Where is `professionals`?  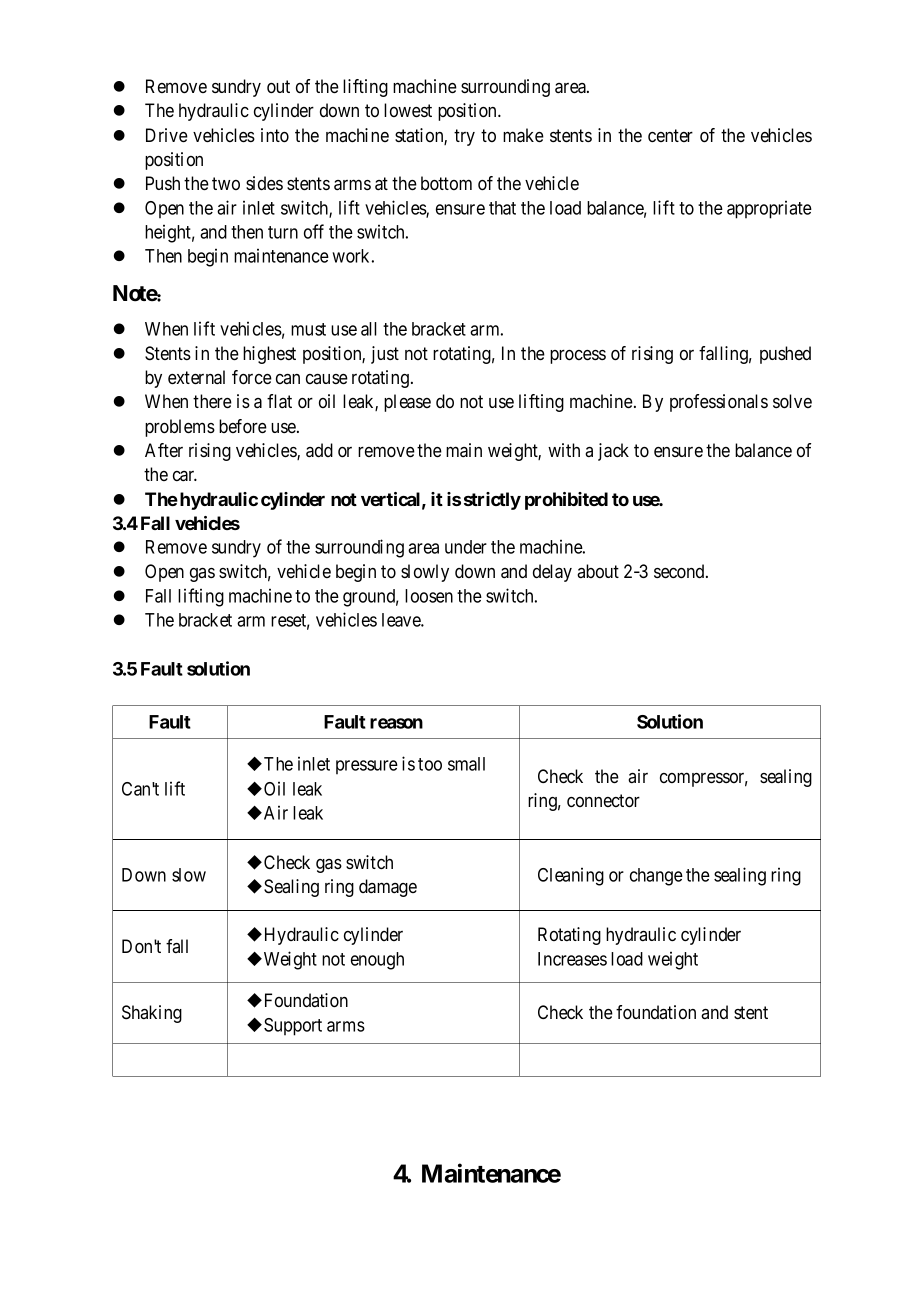
professionals is located at coordinates (719, 403).
